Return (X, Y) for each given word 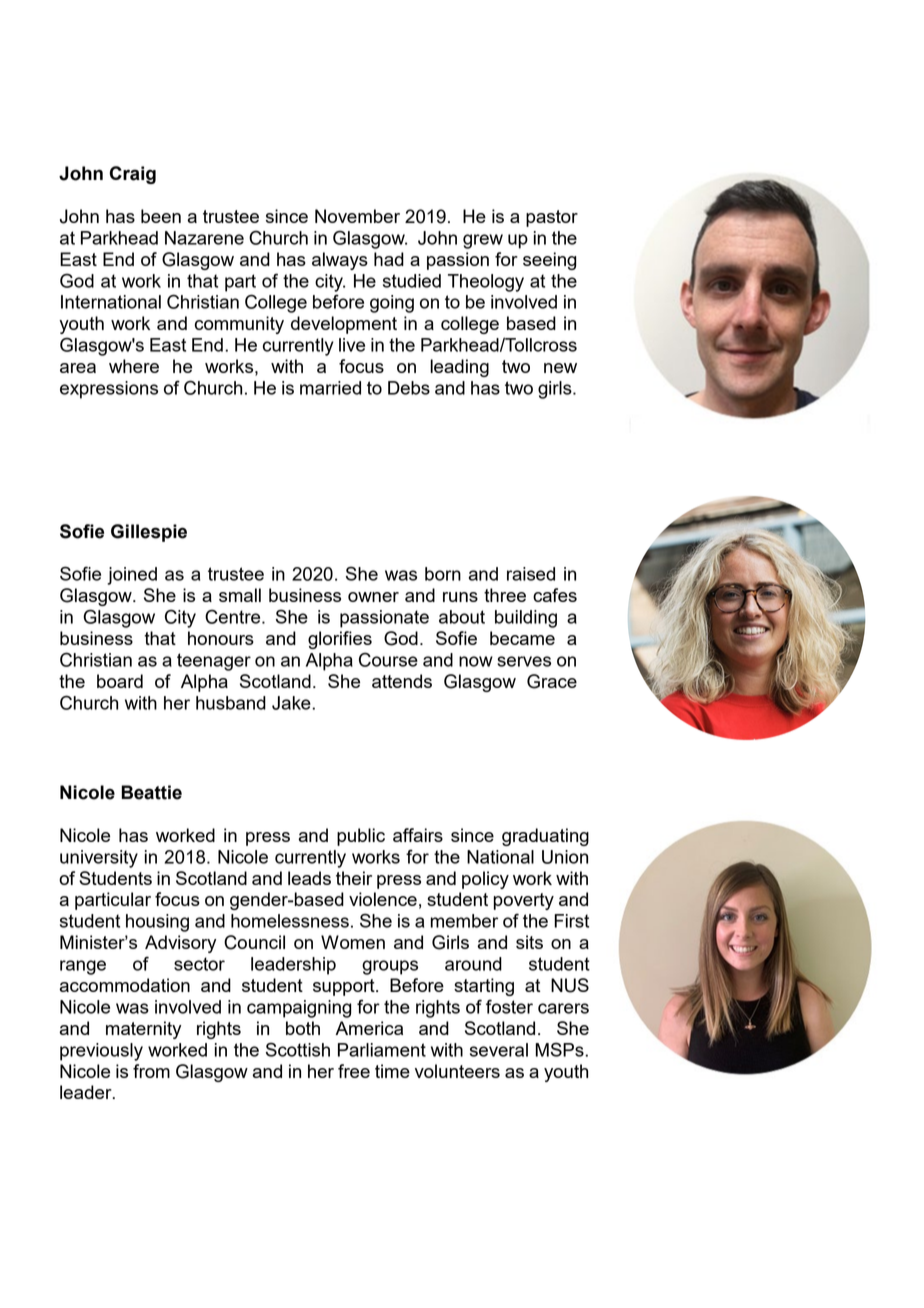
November (357, 216)
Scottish (298, 1049)
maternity (143, 1030)
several (499, 1050)
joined (132, 576)
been (161, 216)
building (526, 619)
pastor (552, 218)
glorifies (340, 640)
